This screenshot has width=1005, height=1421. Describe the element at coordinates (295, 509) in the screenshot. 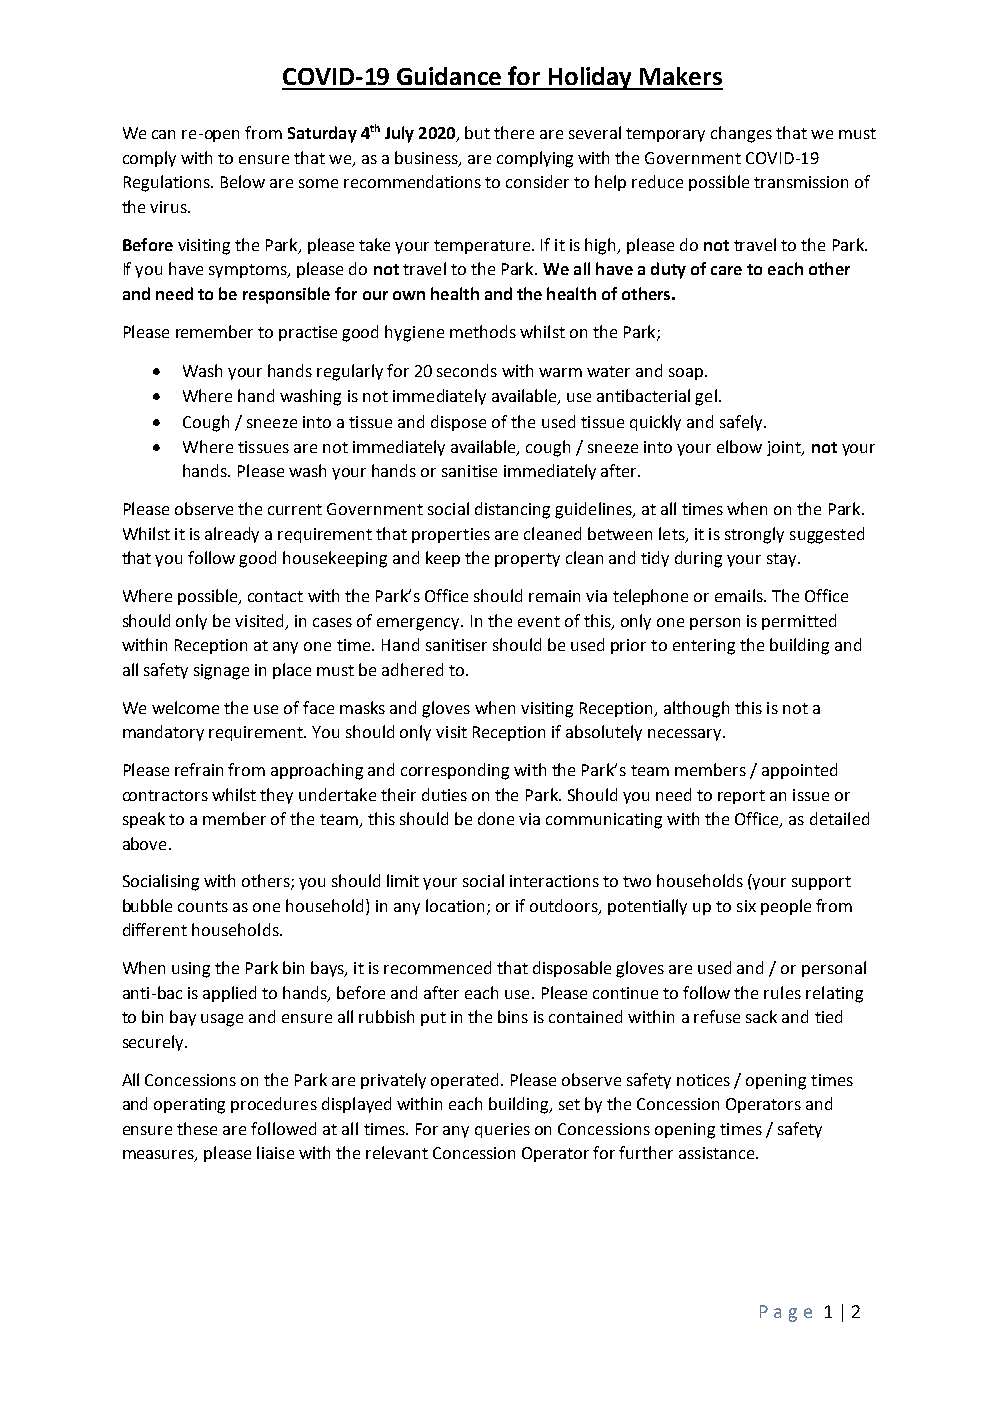

I see `current` at that location.
